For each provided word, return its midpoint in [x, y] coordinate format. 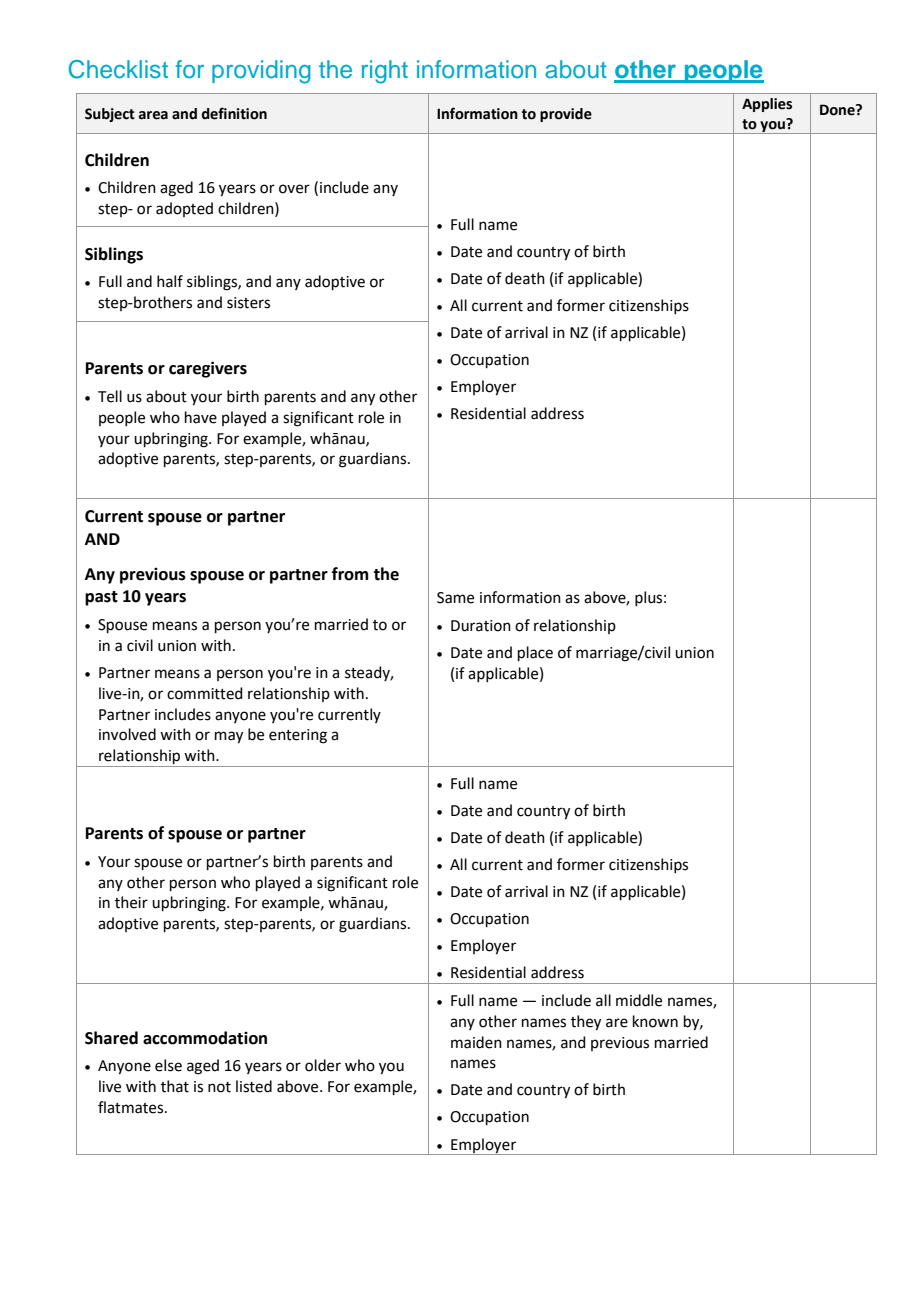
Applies [767, 105]
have [201, 417]
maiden [476, 1042]
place [535, 653]
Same [455, 598]
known [655, 1021]
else [168, 1065]
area [153, 115]
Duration [481, 626]
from [350, 574]
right [385, 72]
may [229, 737]
